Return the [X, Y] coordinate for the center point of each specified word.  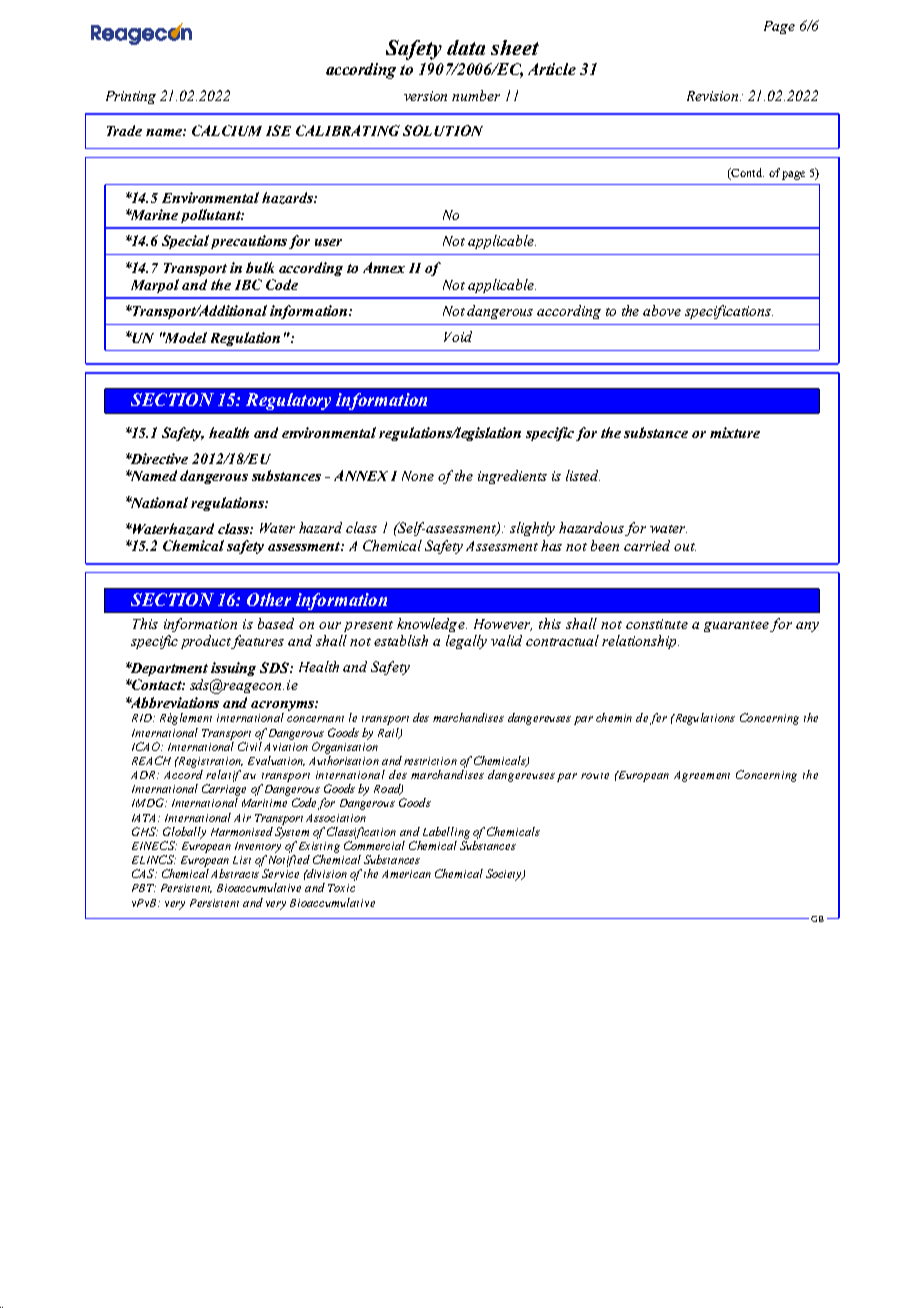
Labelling [446, 833]
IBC [248, 284]
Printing [131, 97]
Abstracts [235, 873]
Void [458, 336]
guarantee [736, 626]
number [476, 95]
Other [269, 599]
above [662, 310]
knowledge [432, 625]
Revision [714, 96]
